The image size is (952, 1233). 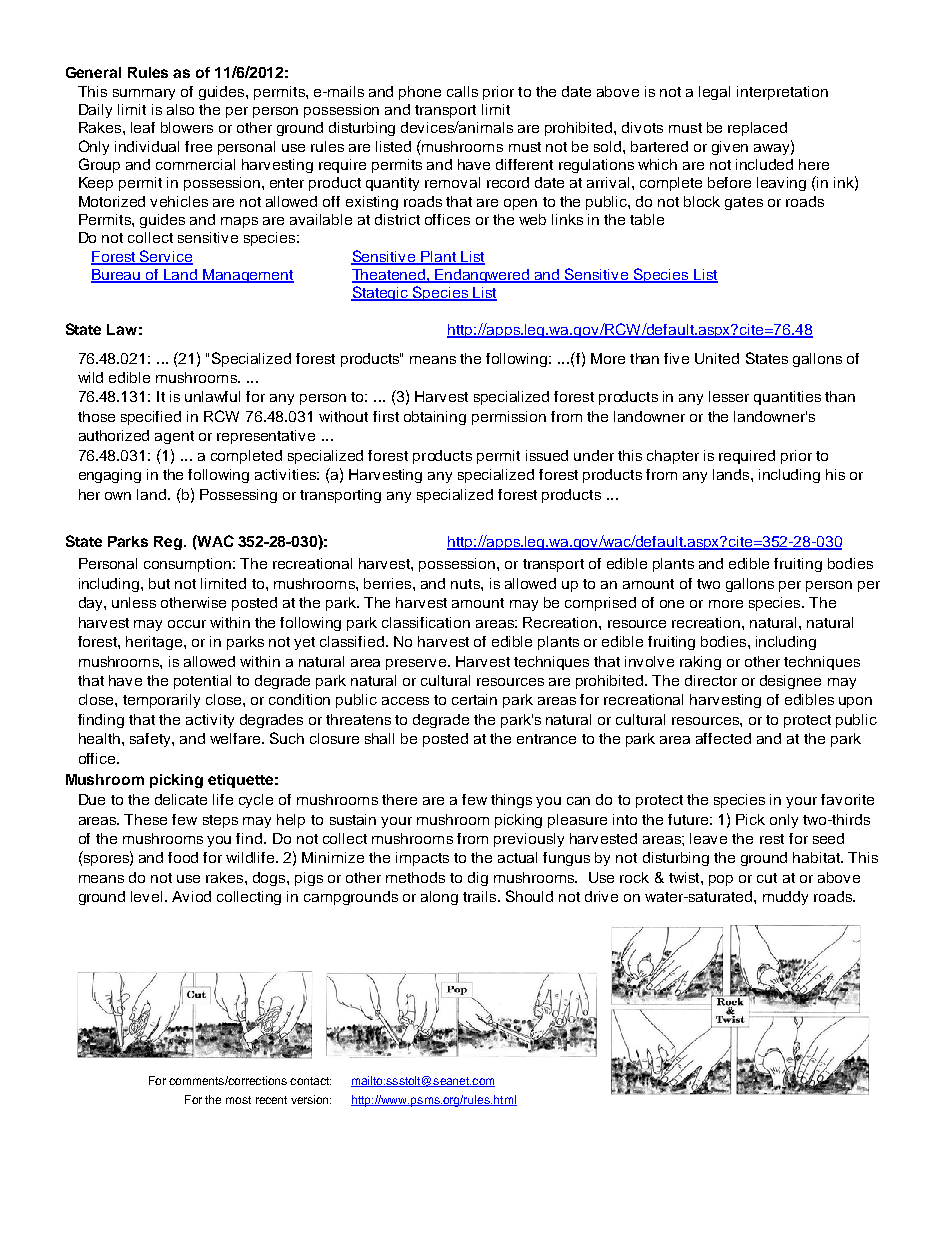 I want to click on contact, so click(x=310, y=1081).
